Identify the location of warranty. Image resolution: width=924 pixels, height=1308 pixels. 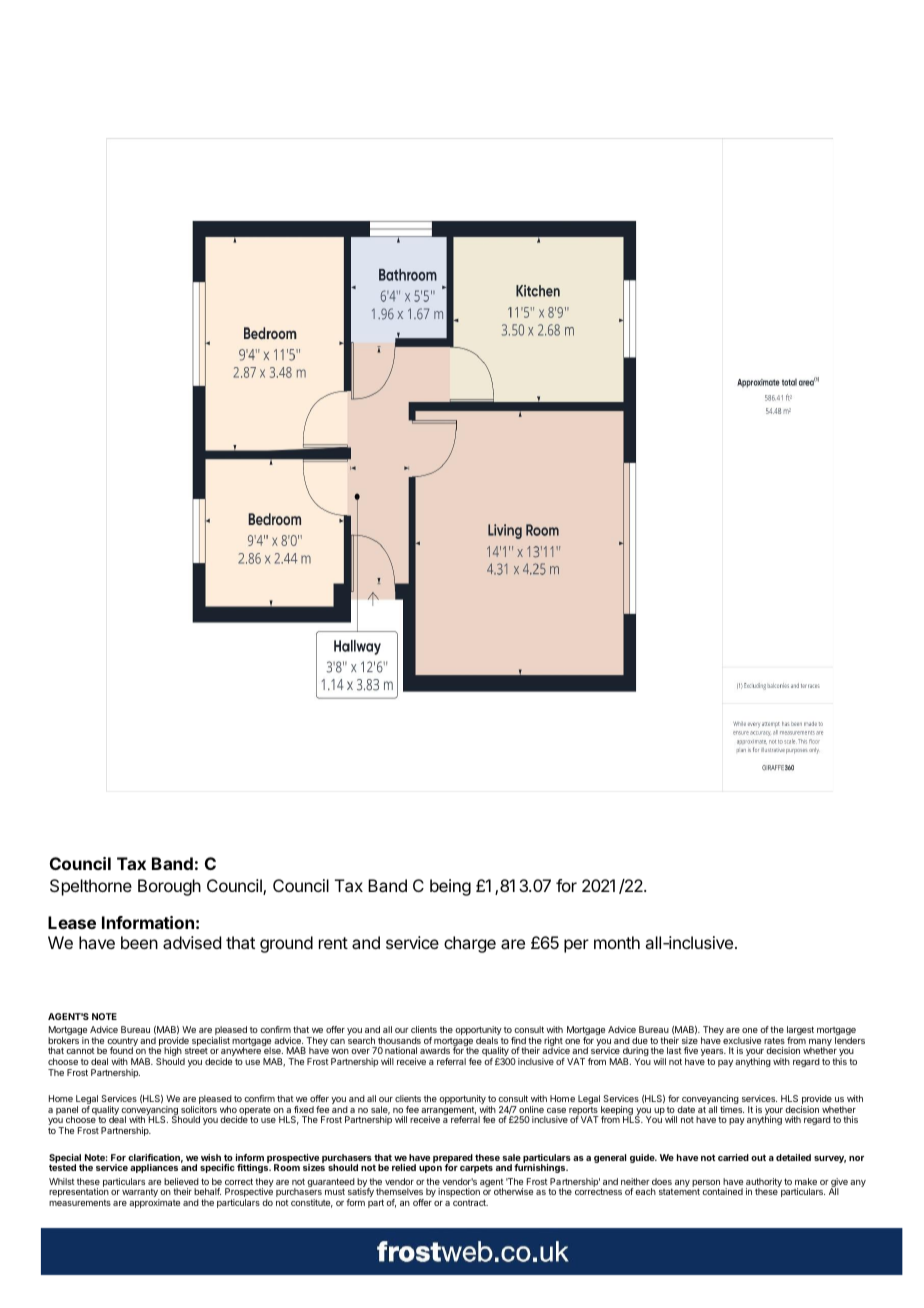
(141, 1194).
